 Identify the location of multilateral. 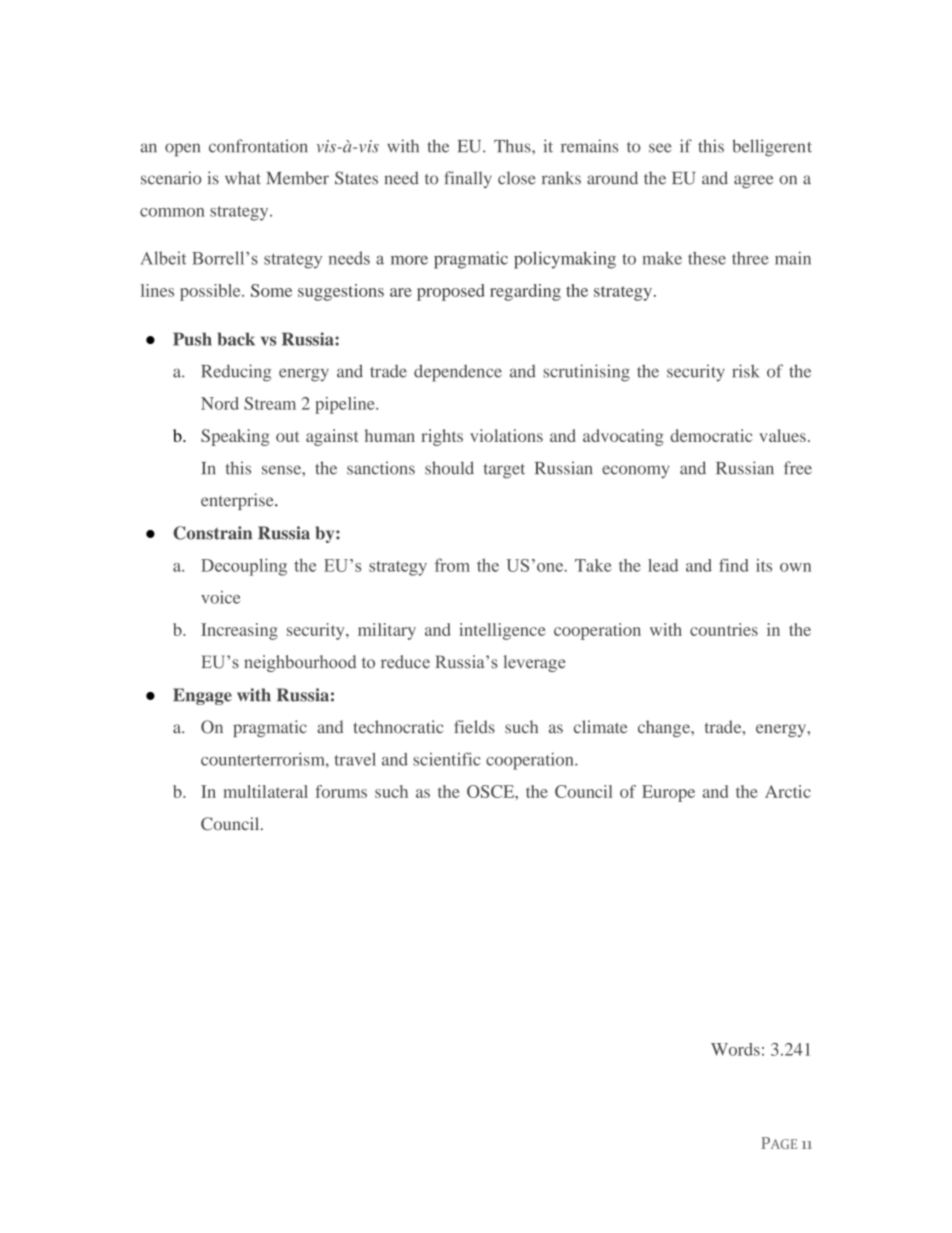
(265, 791).
